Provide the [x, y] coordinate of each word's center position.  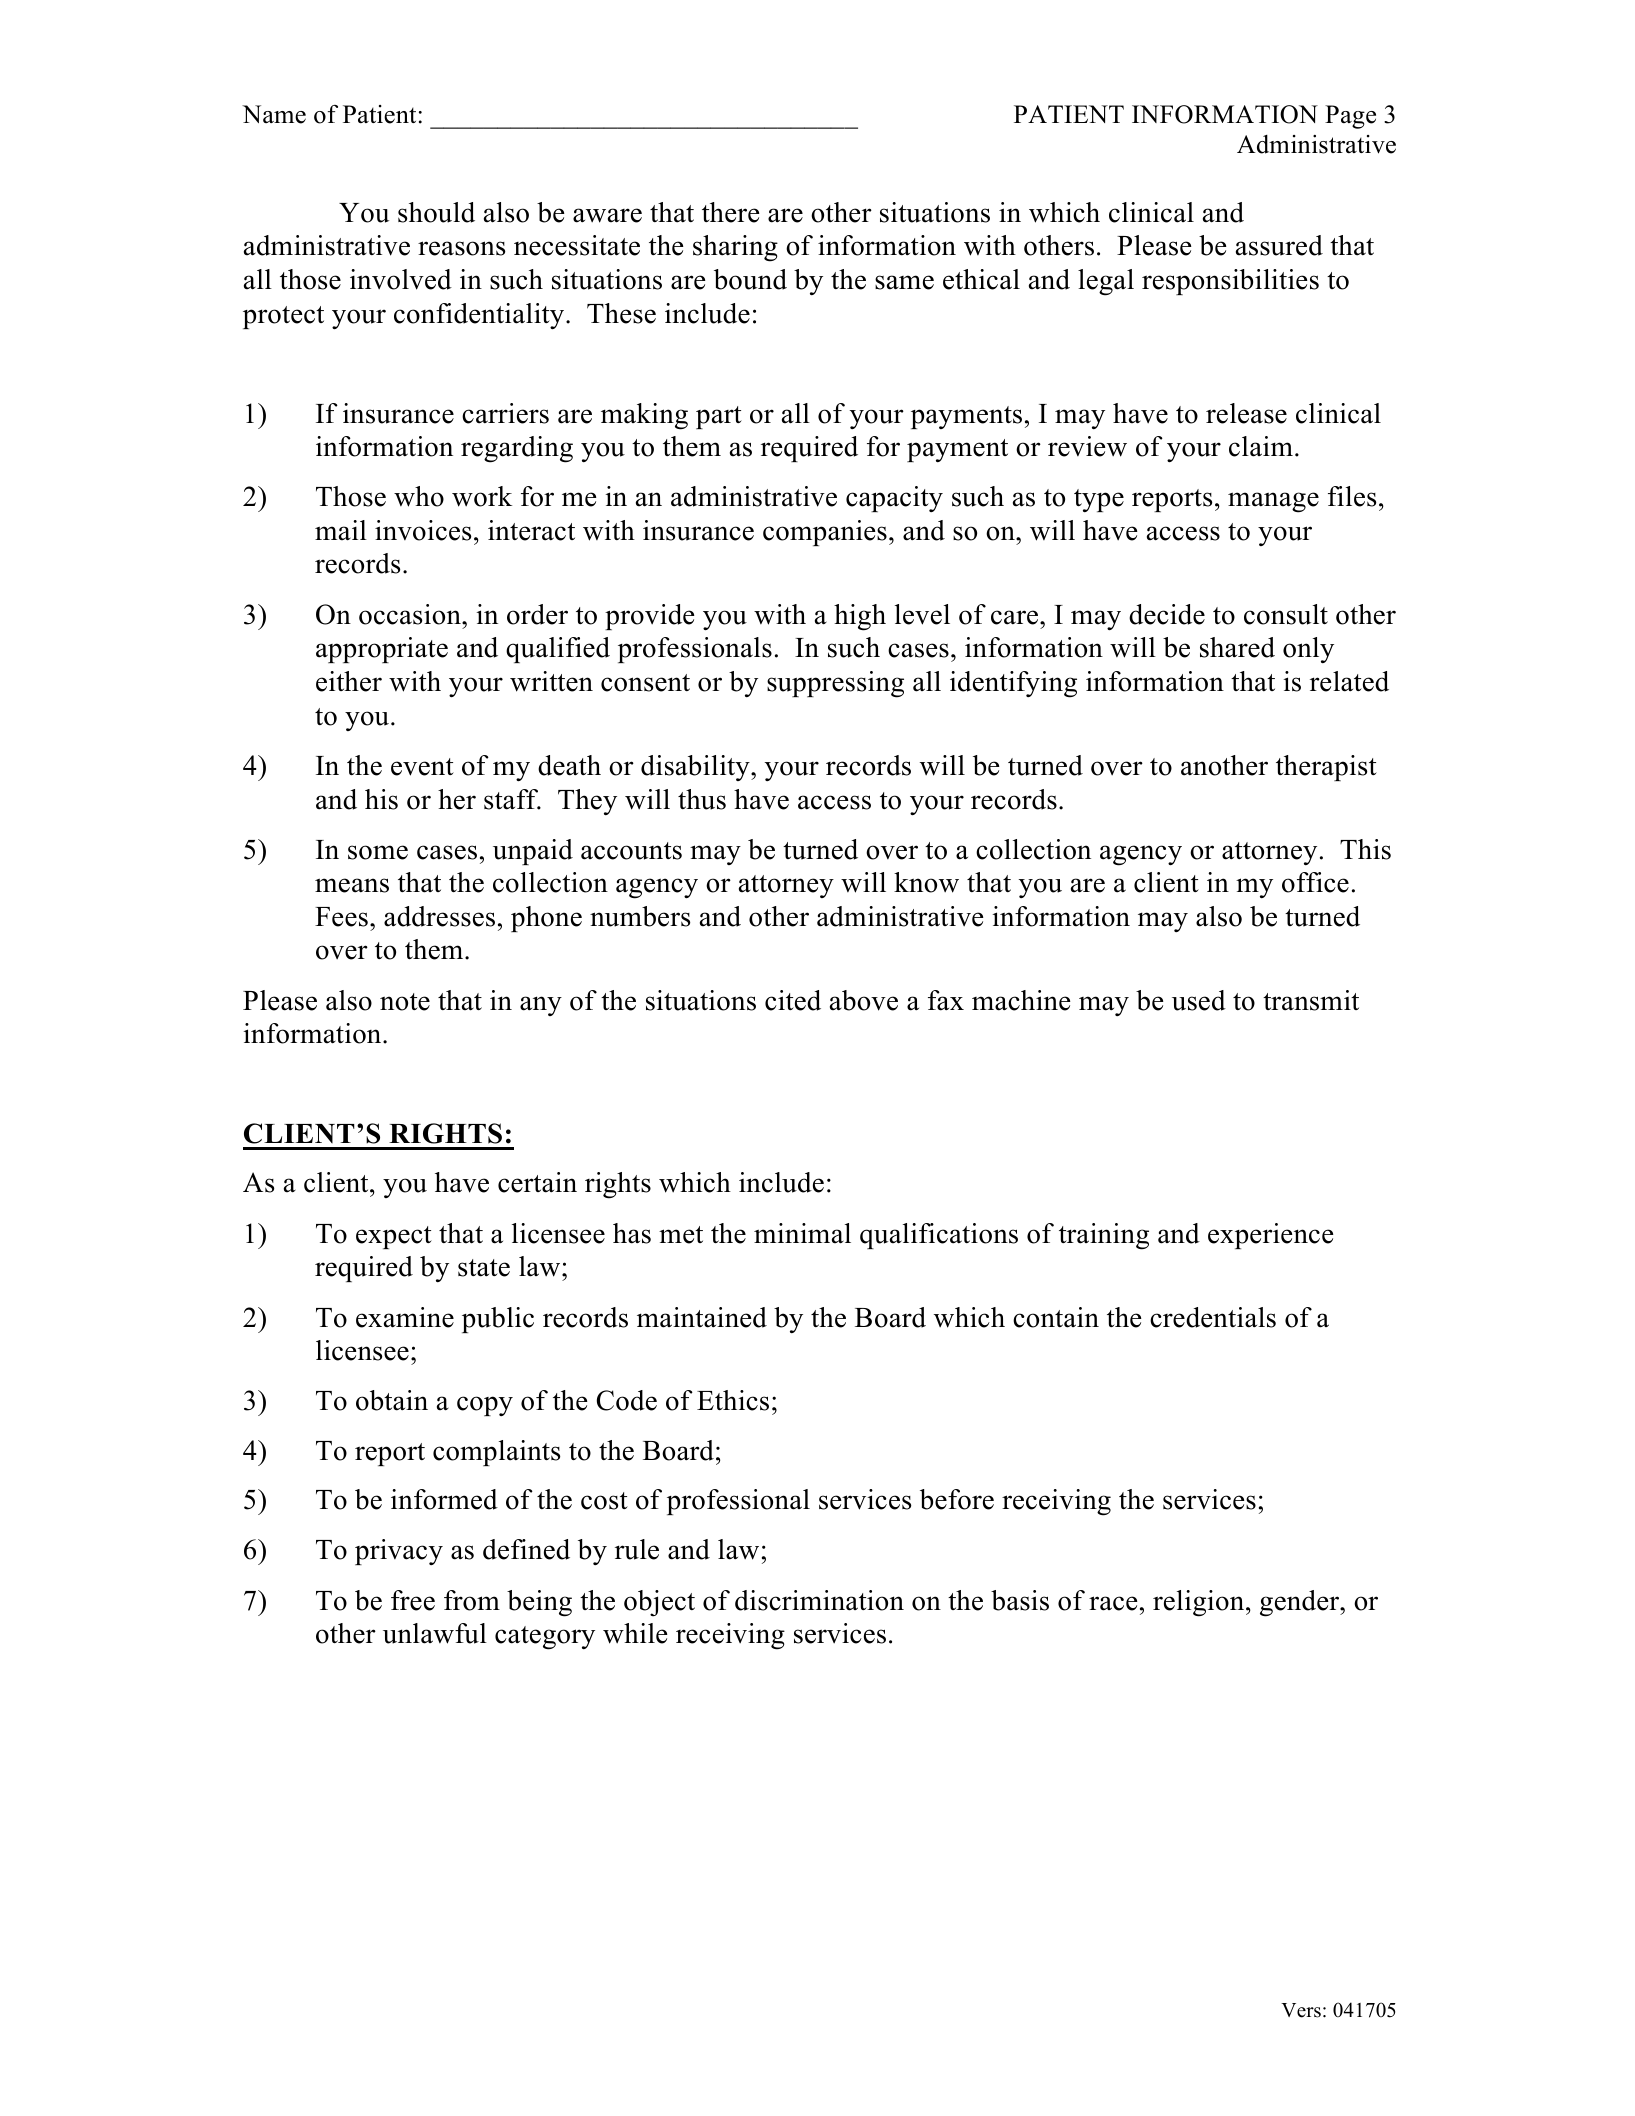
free [413, 1600]
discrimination [819, 1600]
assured [1279, 245]
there [730, 212]
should [436, 212]
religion [1200, 1603]
